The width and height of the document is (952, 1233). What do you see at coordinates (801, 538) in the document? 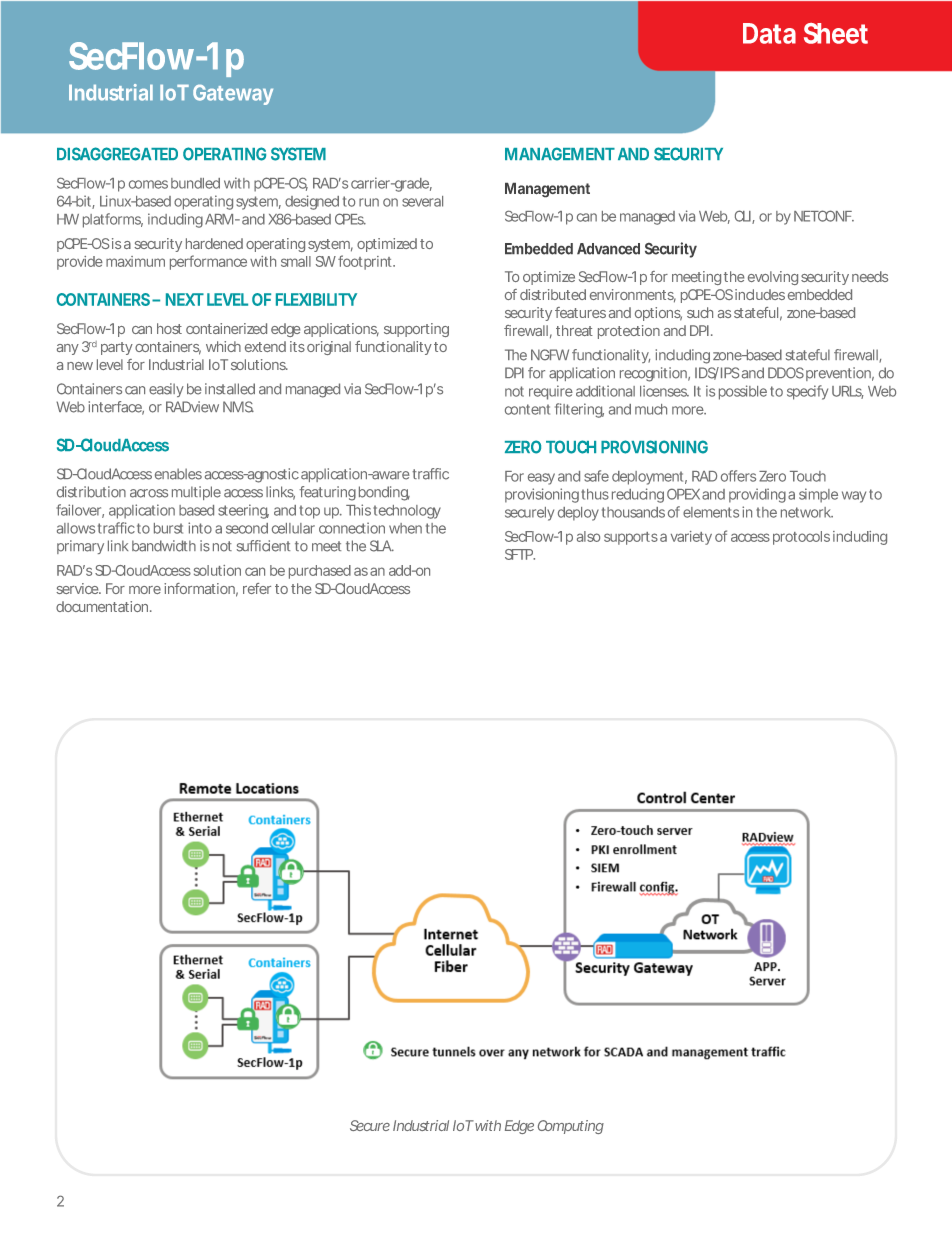
I see `protocols` at bounding box center [801, 538].
